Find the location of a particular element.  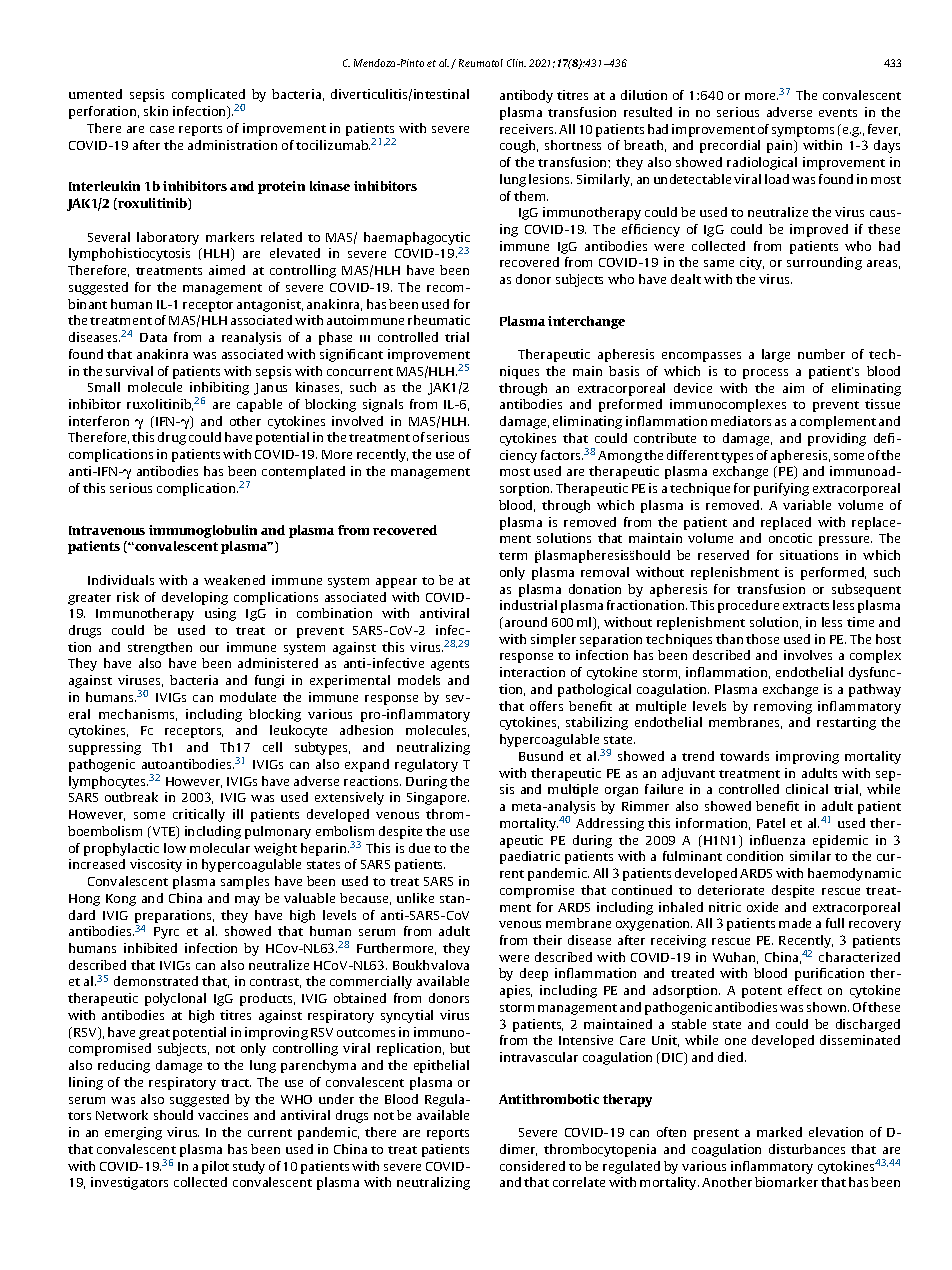

pilot is located at coordinates (215, 1167).
